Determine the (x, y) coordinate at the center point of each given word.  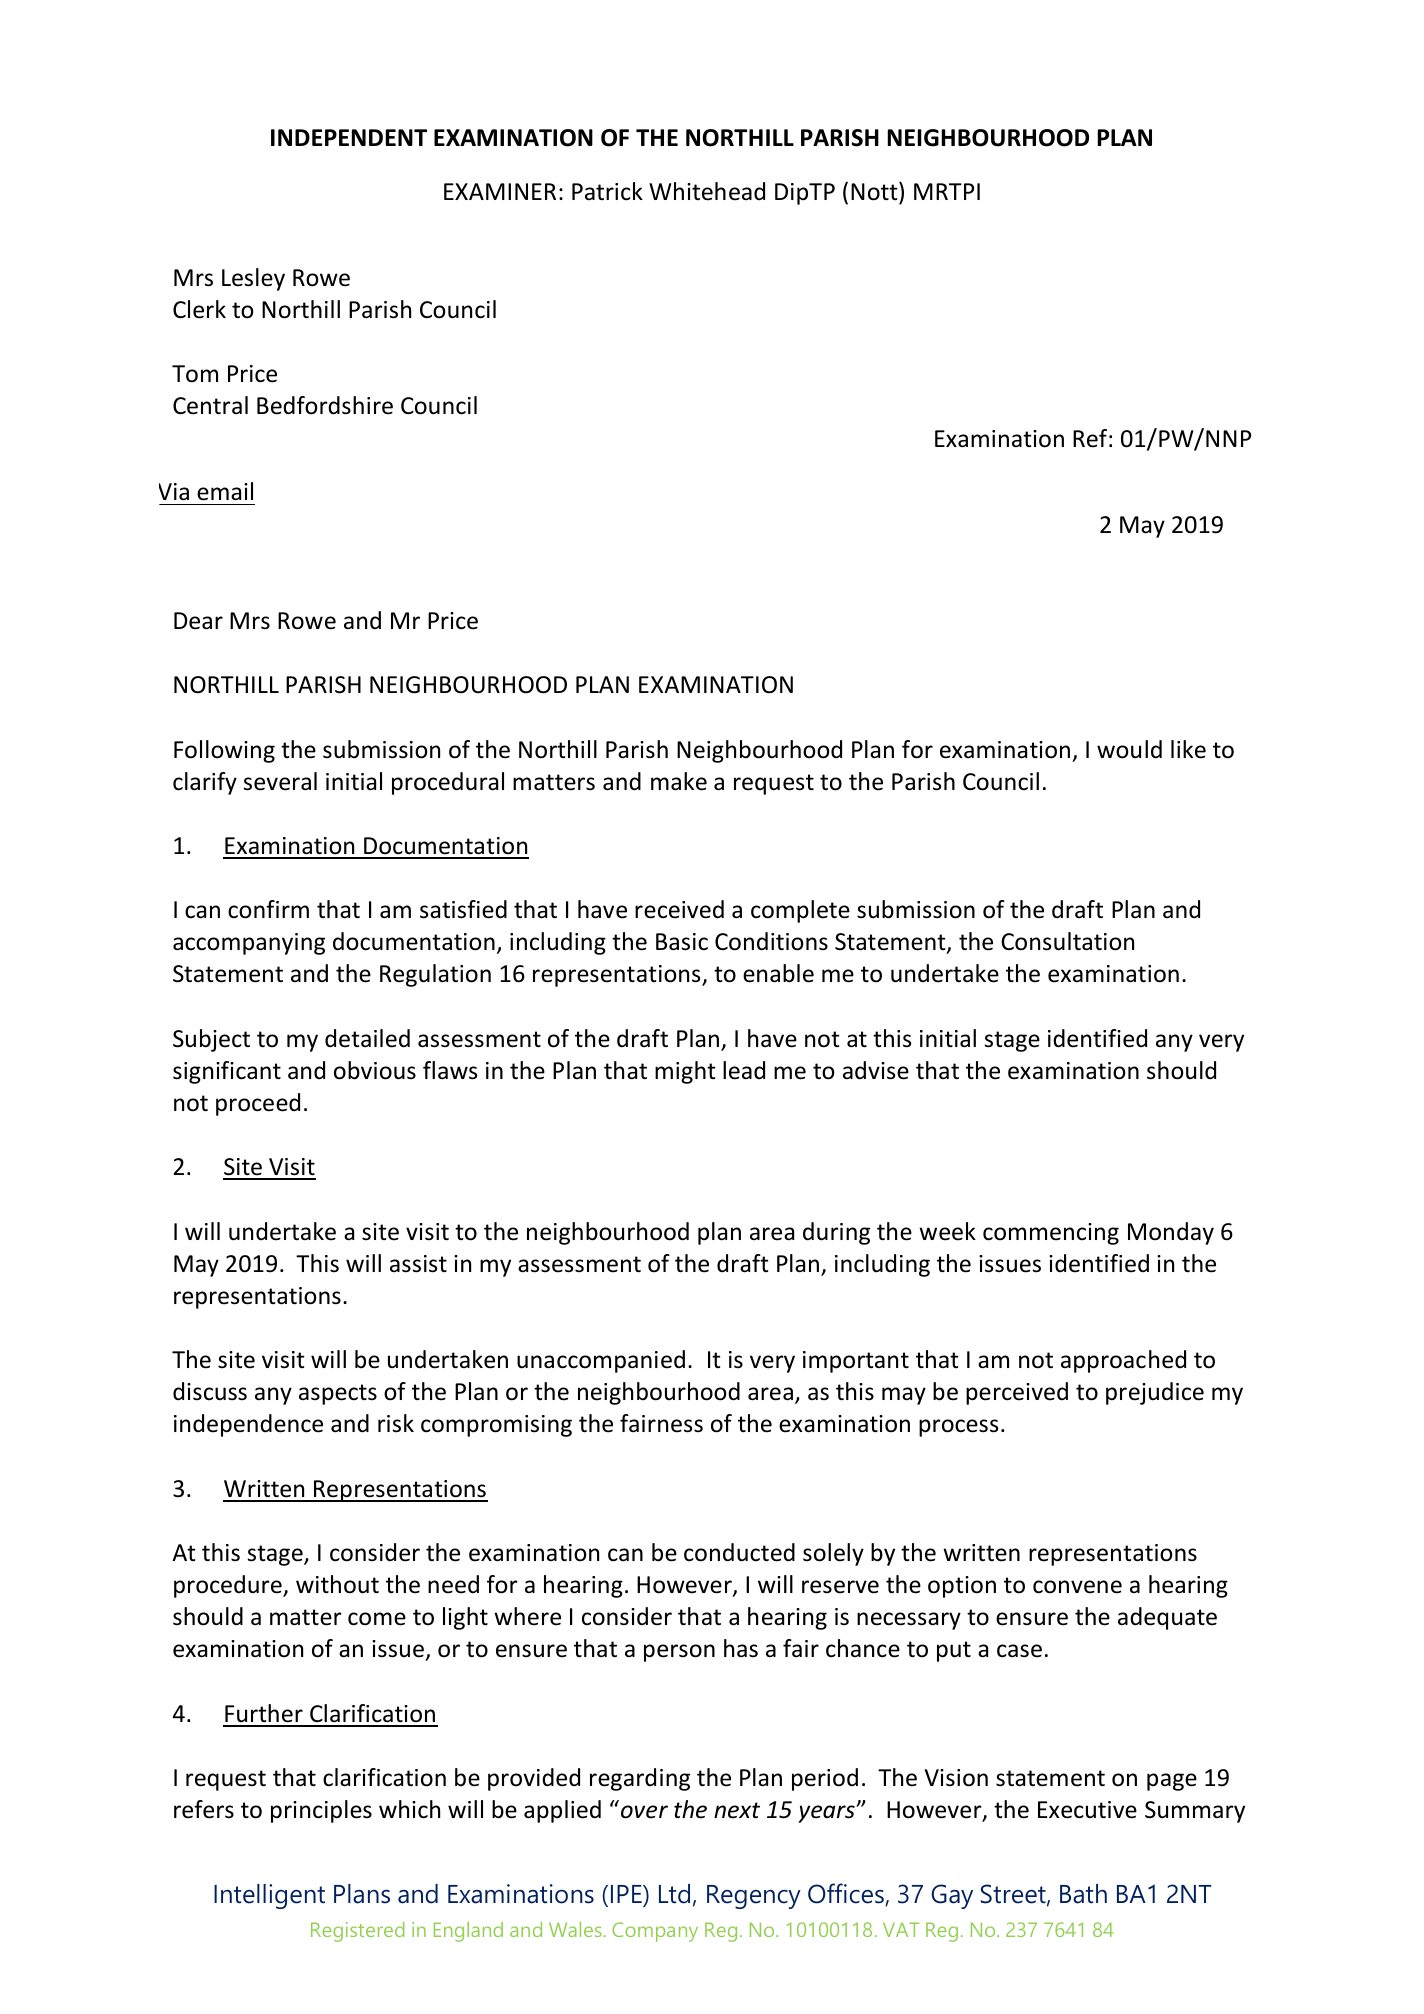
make (679, 781)
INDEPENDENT (349, 137)
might (685, 1072)
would (1129, 749)
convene (1077, 1587)
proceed (258, 1104)
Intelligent (269, 1896)
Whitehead (707, 191)
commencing (1051, 1234)
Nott (875, 191)
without (337, 1584)
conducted (739, 1552)
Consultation (1067, 941)
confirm (268, 909)
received (679, 909)
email (225, 491)
